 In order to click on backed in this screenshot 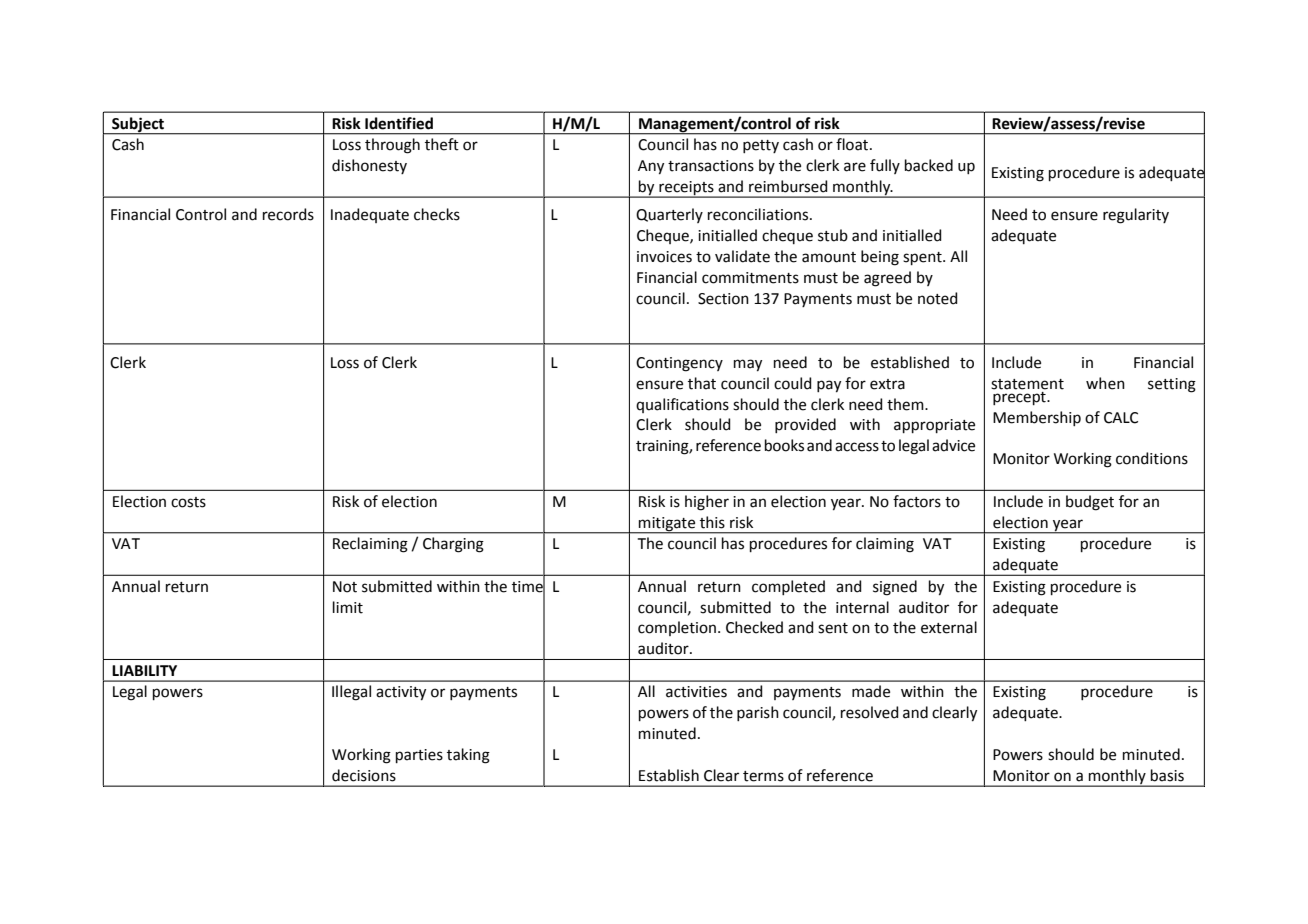, I will do `click(929, 165)`.
